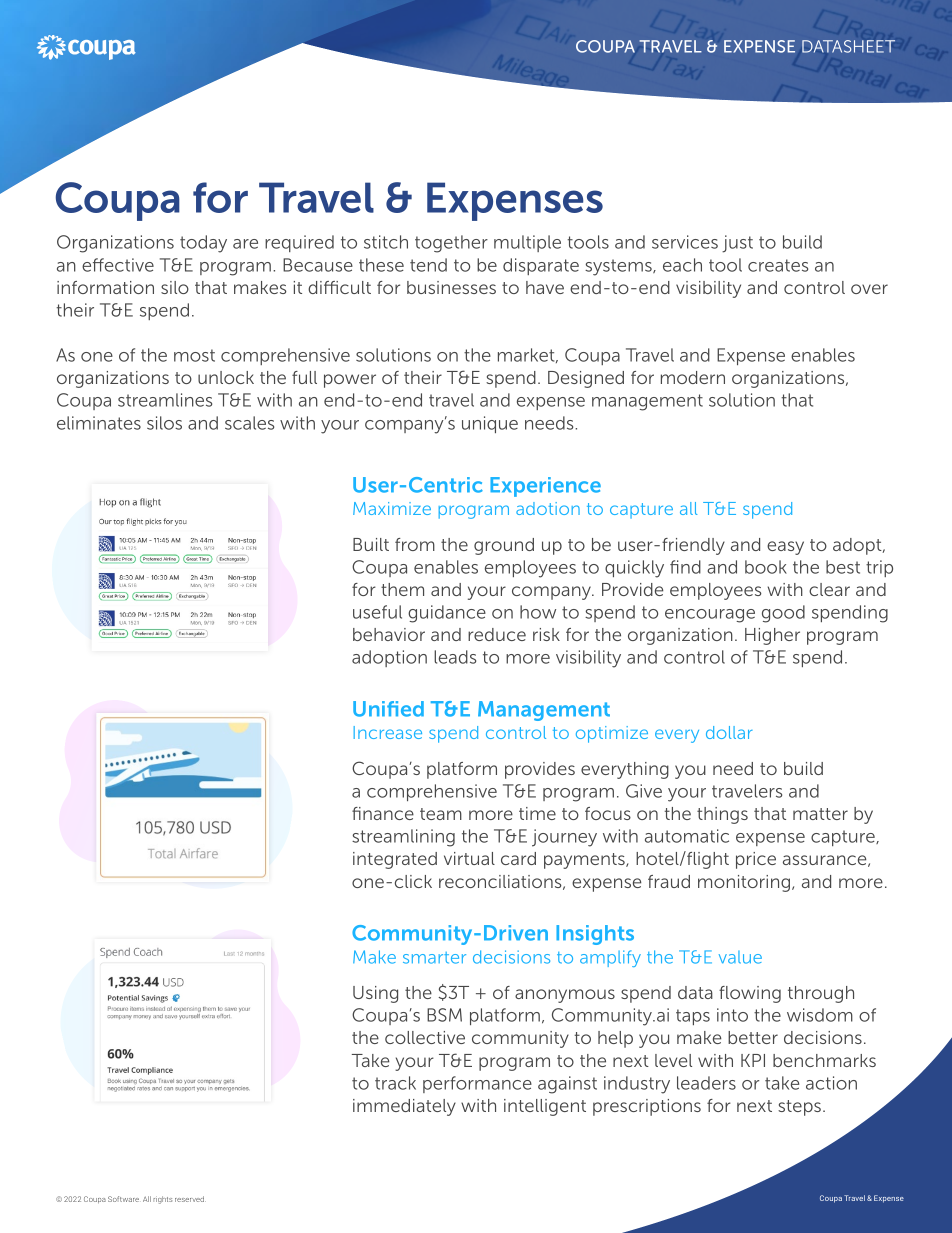  What do you see at coordinates (190, 1199) in the screenshot?
I see `reserved` at bounding box center [190, 1199].
